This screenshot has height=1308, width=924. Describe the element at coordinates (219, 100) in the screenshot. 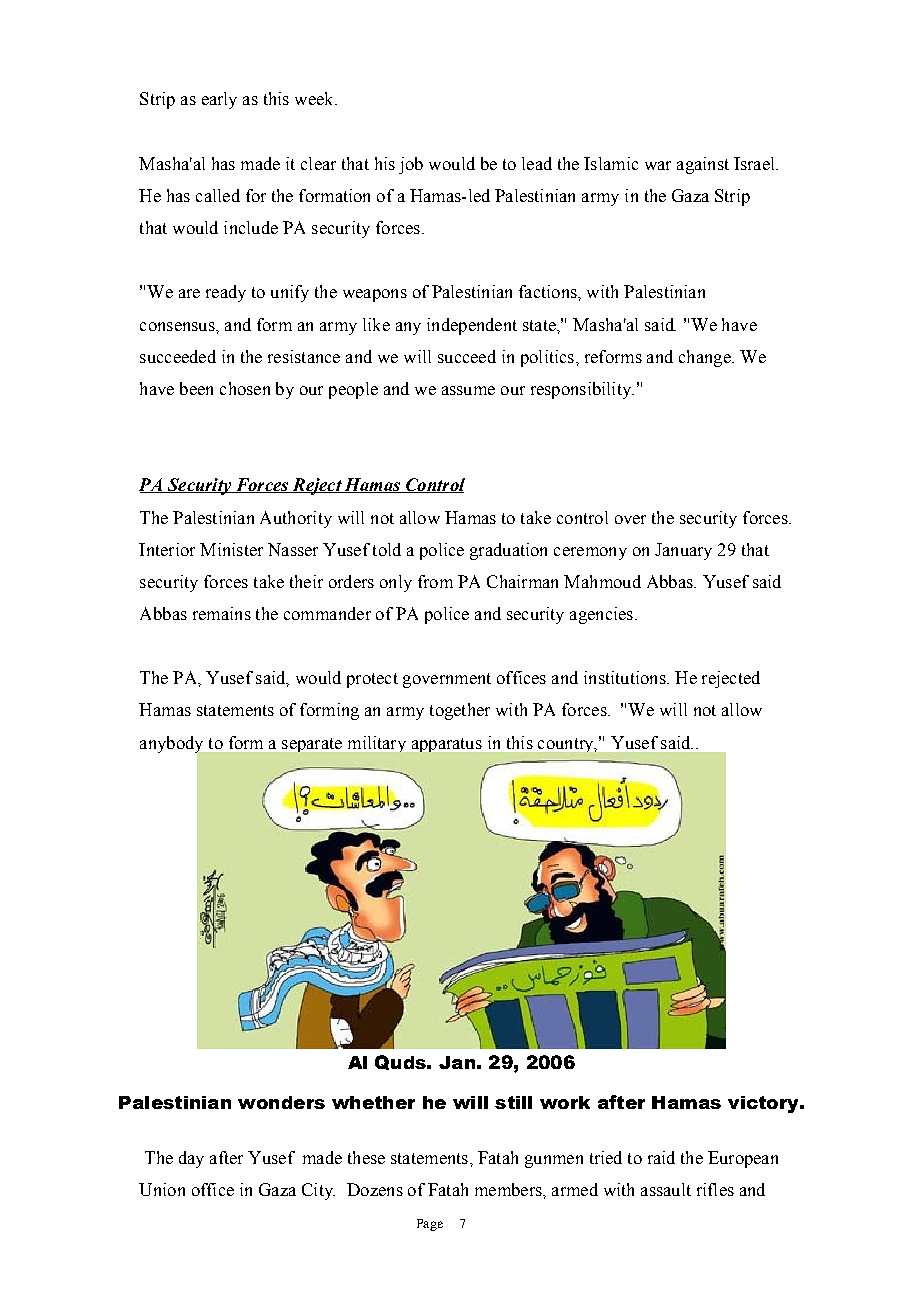

I see `early` at that location.
